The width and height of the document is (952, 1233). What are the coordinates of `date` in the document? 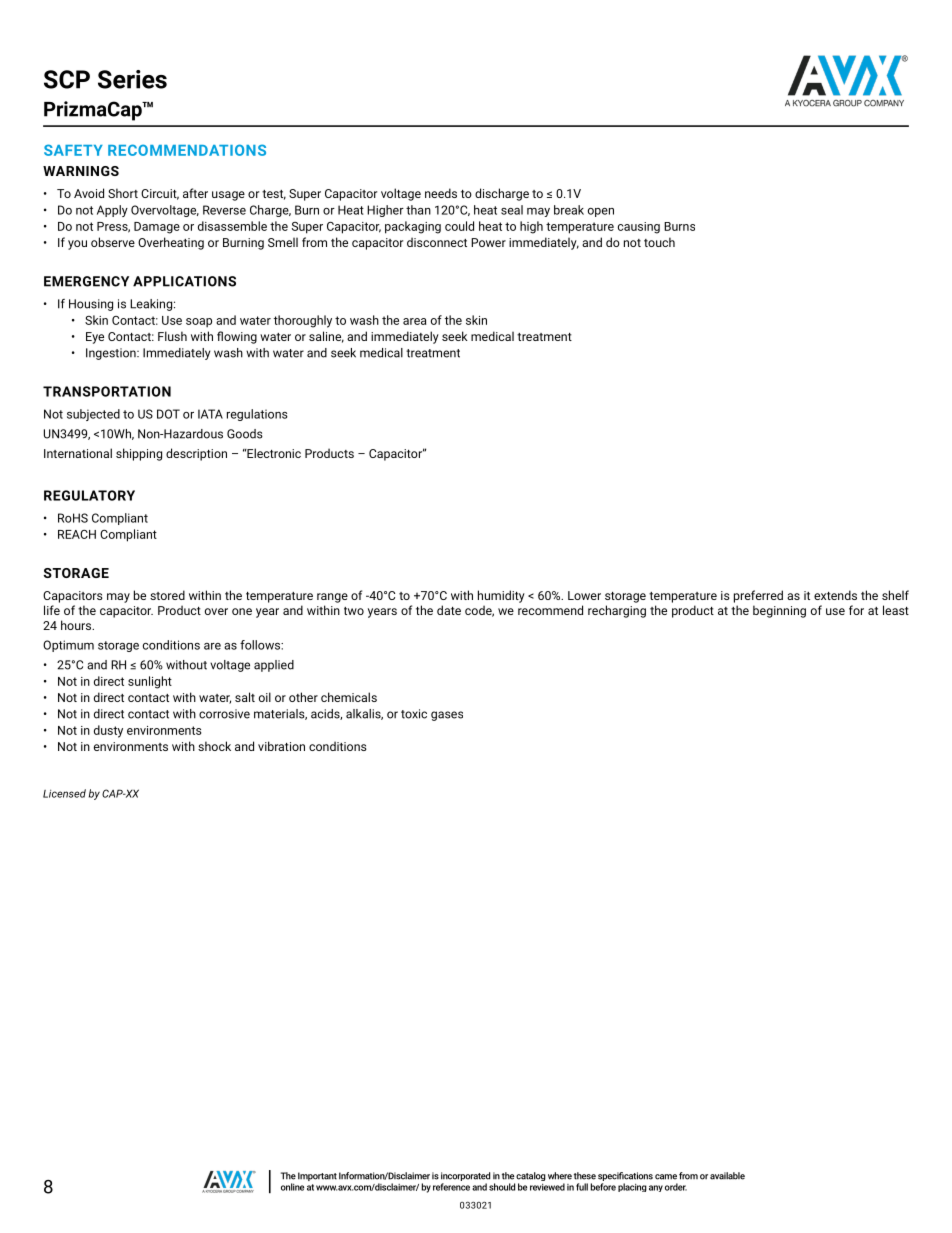 It's located at (449, 610).
